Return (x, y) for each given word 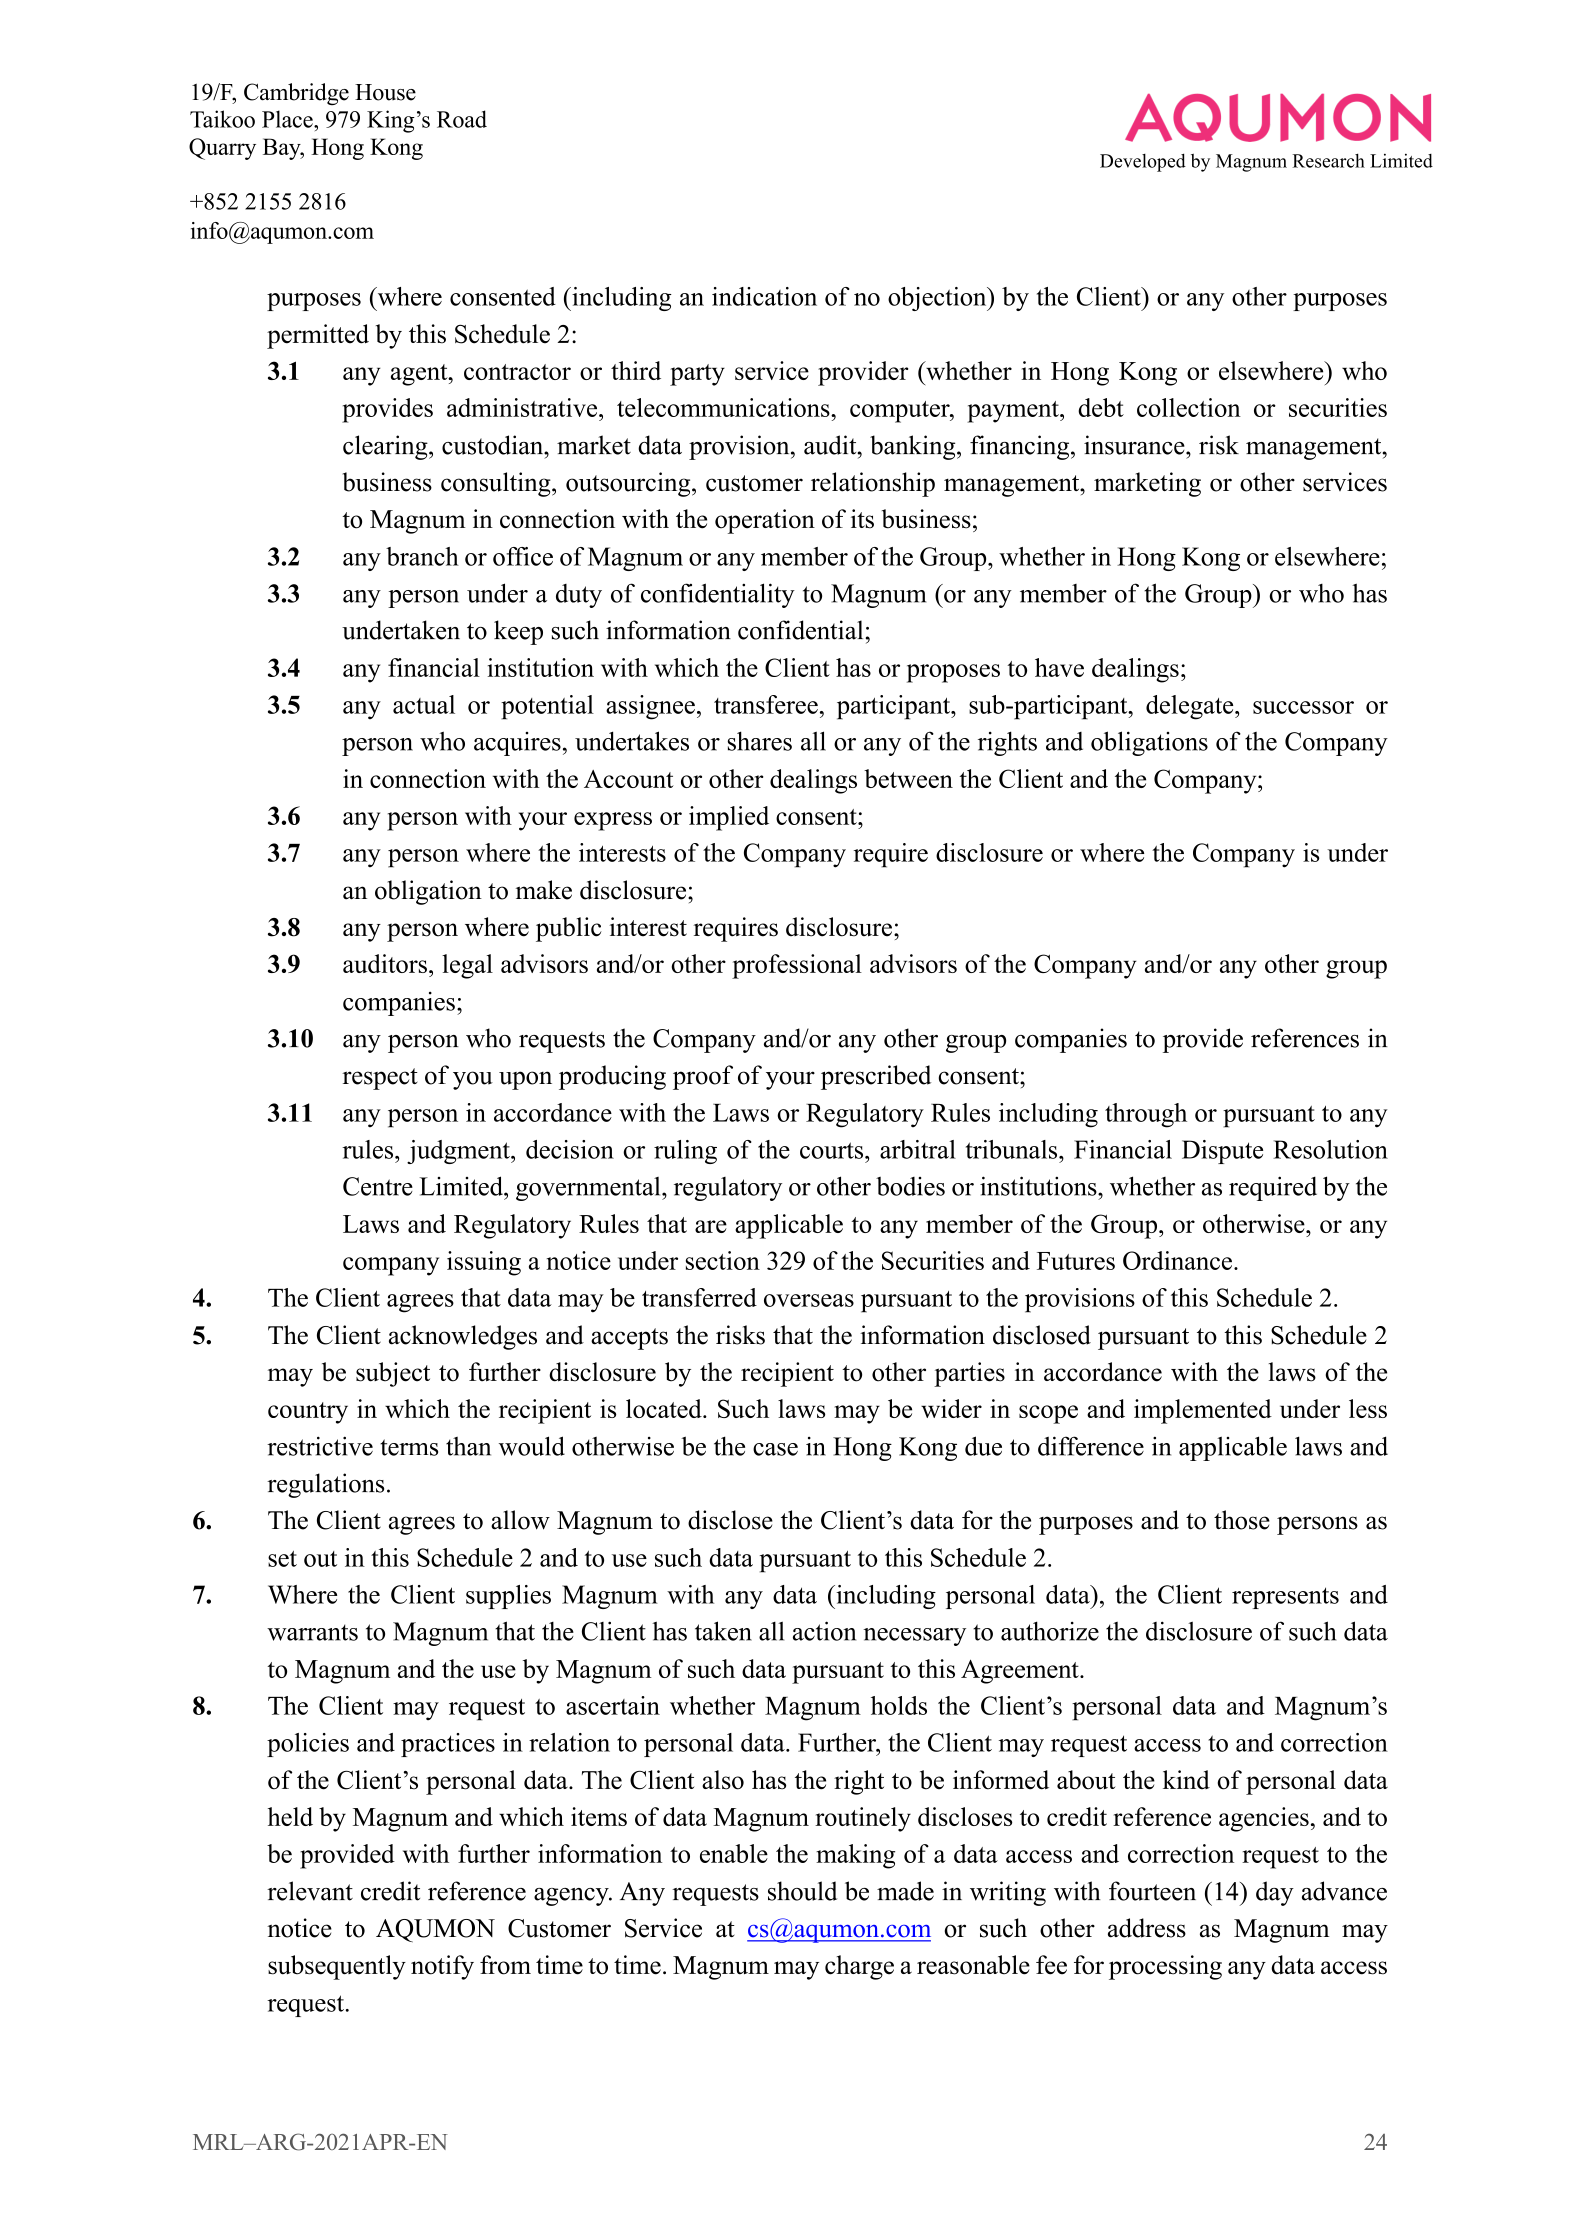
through (1146, 1115)
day (1275, 1893)
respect (380, 1079)
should (802, 1891)
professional (797, 966)
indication (764, 296)
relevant (310, 1891)
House (385, 92)
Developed (1143, 162)
